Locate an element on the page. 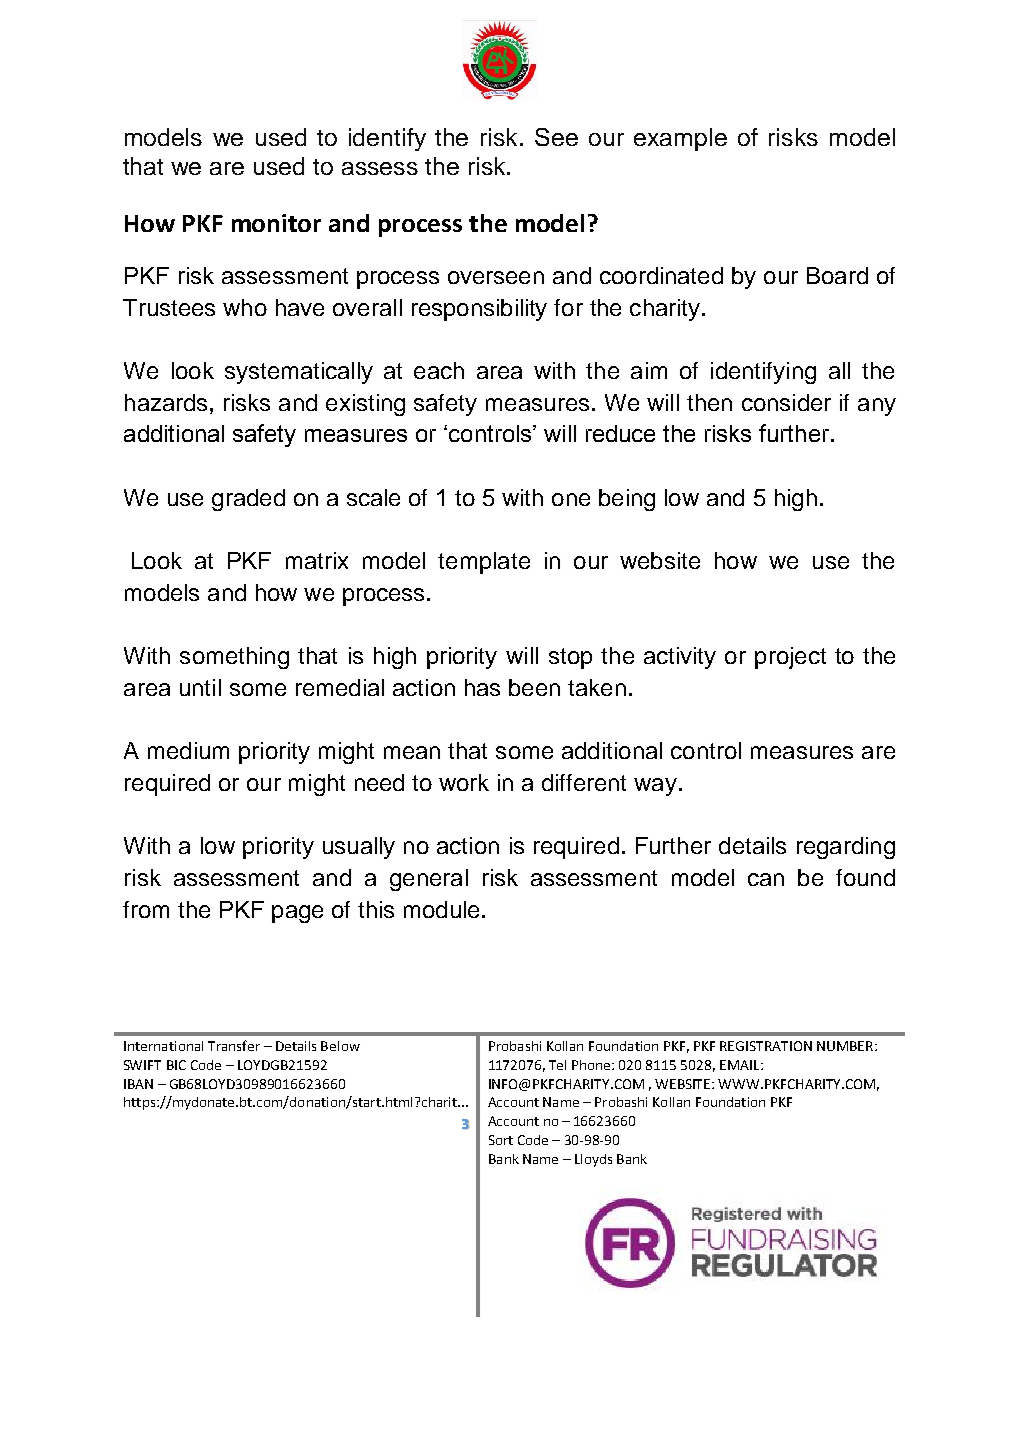  way is located at coordinates (655, 787).
